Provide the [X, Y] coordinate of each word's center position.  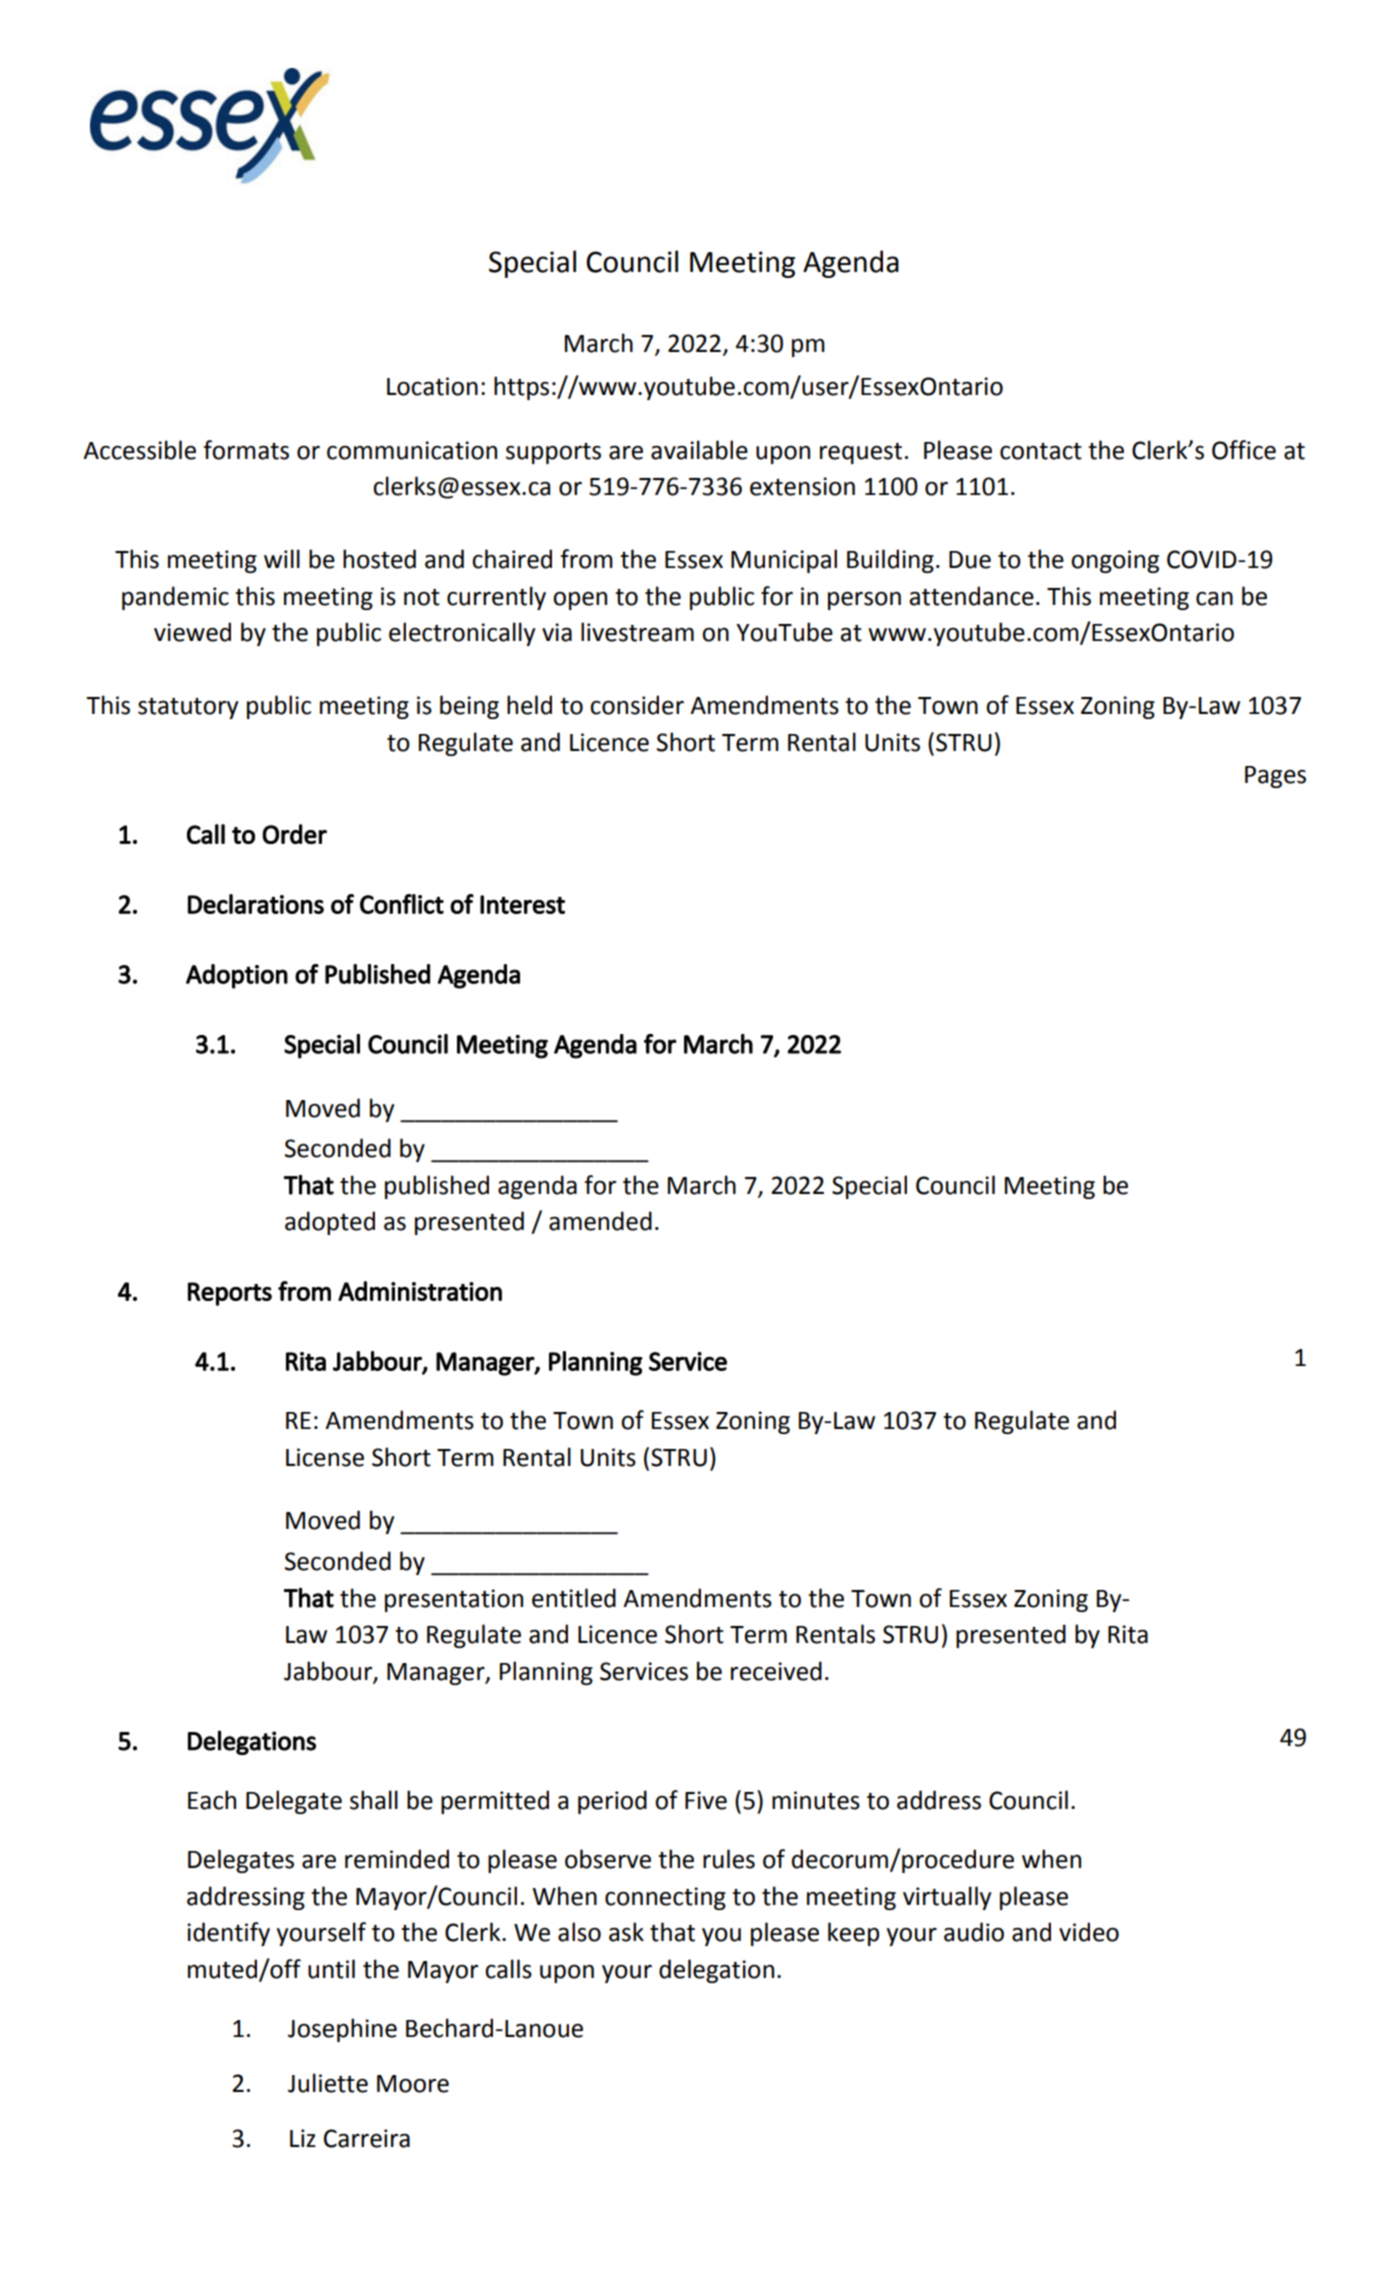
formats [246, 450]
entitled [574, 1598]
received [776, 1671]
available [699, 450]
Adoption [237, 976]
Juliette [328, 2083]
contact [1041, 451]
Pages [1275, 777]
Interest [522, 904]
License [325, 1457]
